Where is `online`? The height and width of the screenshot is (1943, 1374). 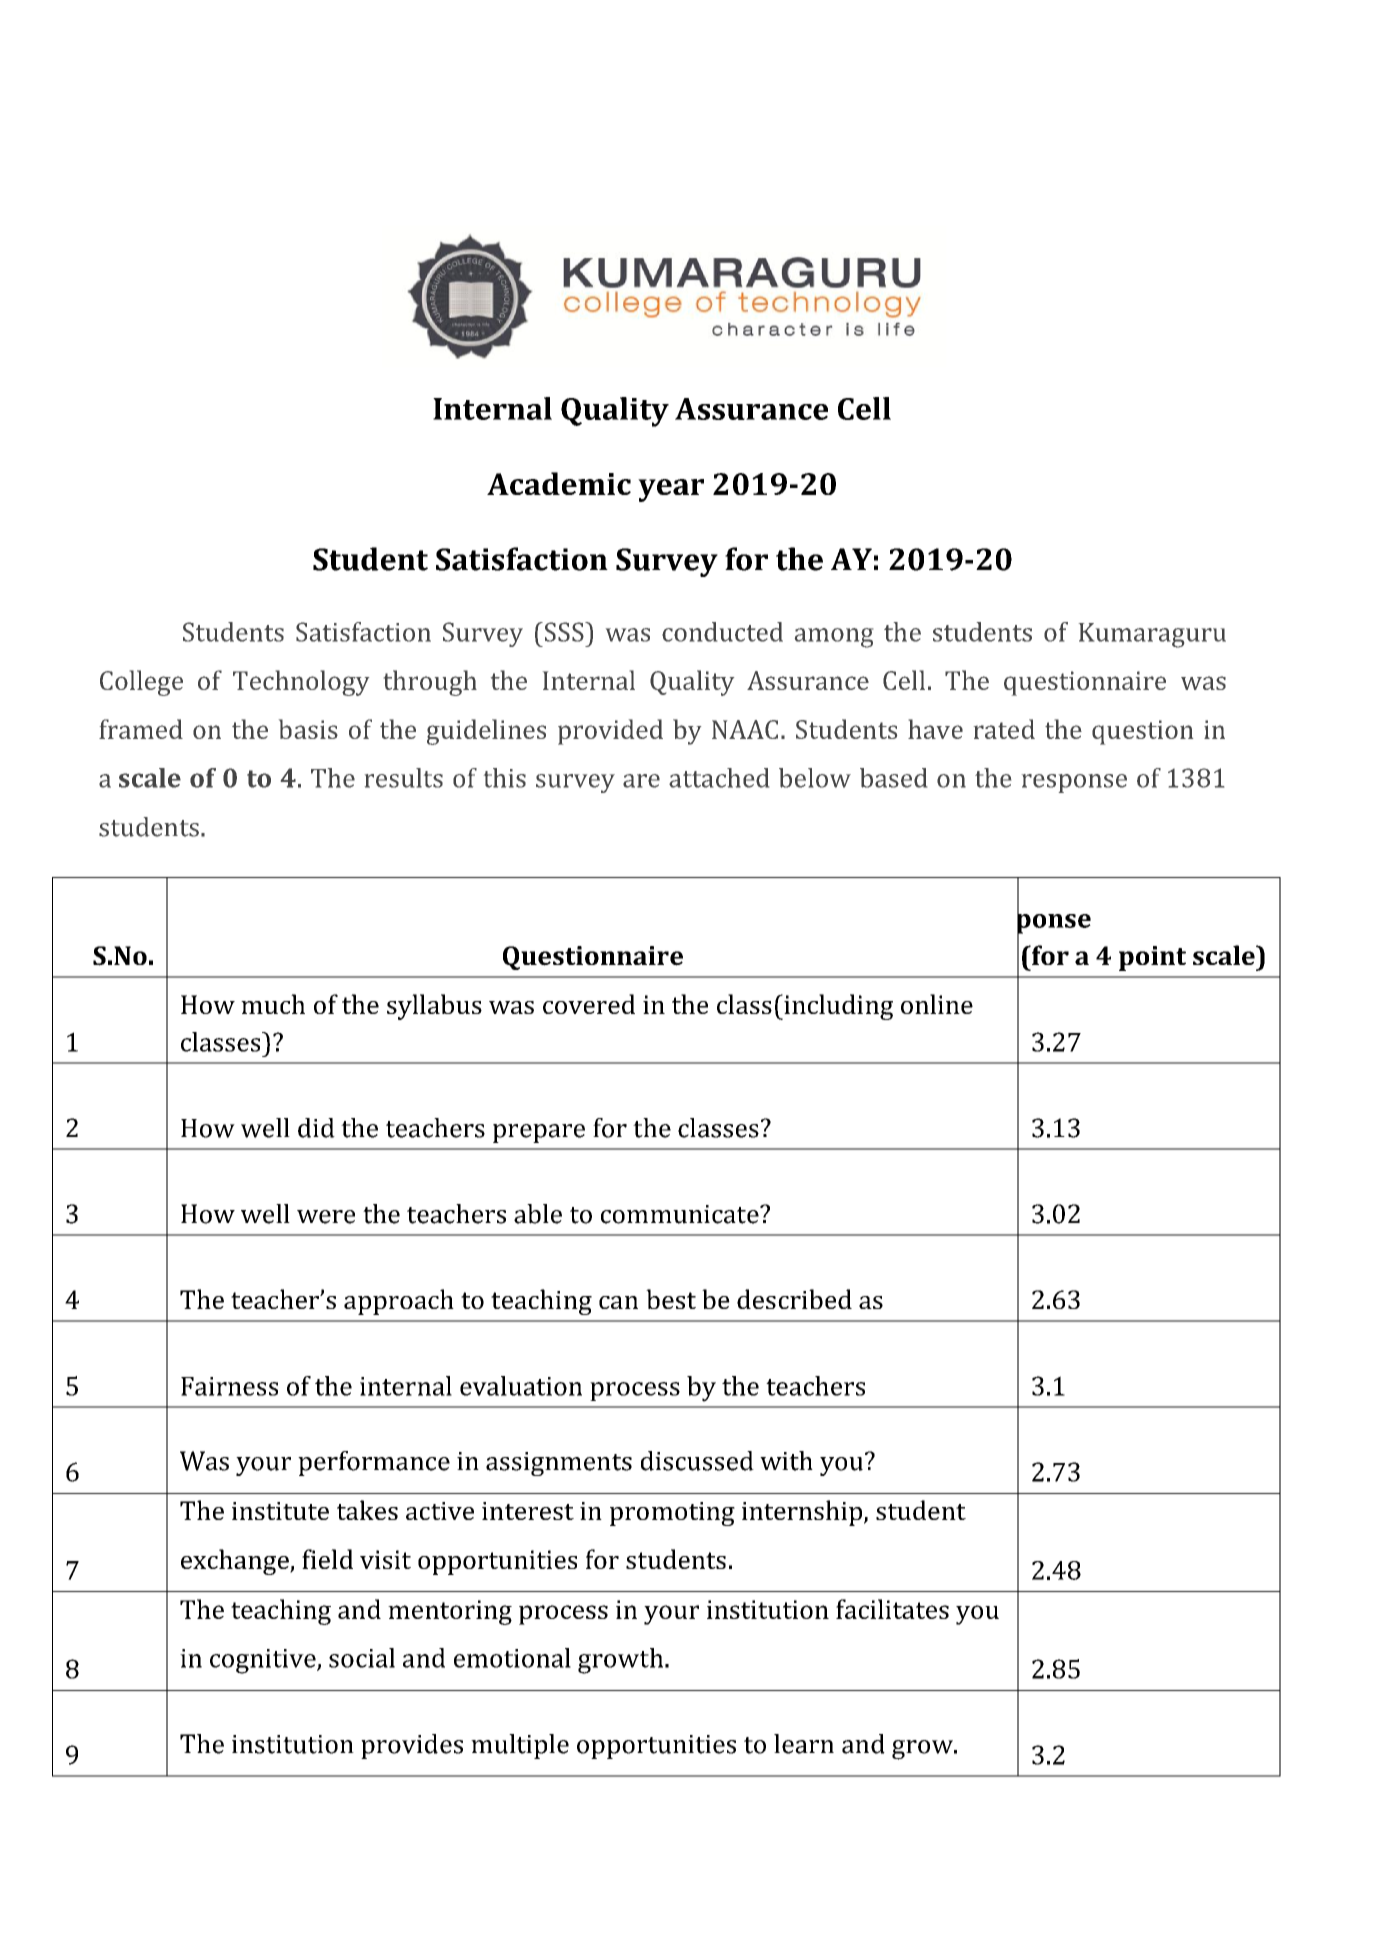 online is located at coordinates (937, 1004).
